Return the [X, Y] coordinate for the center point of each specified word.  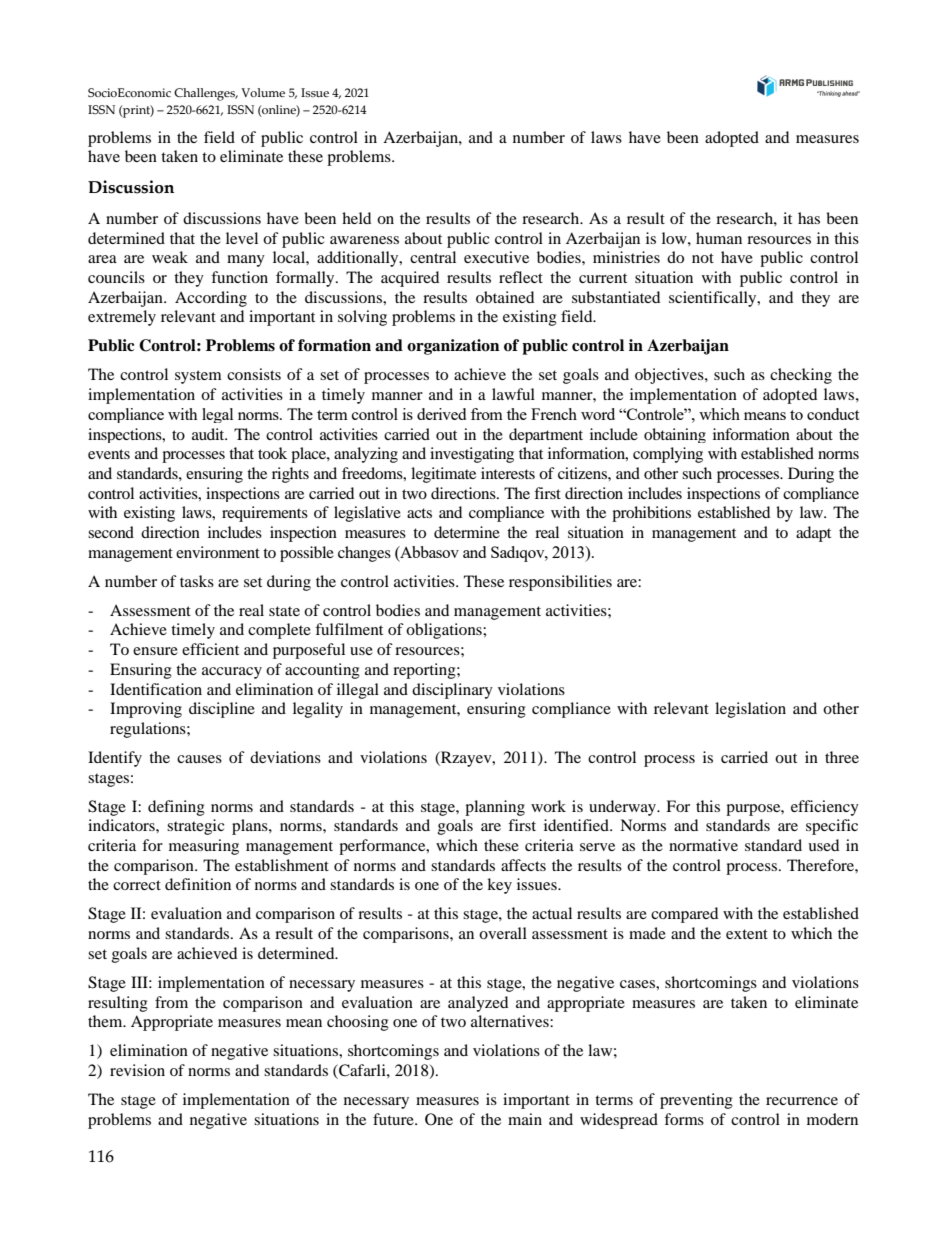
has [809, 218]
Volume [263, 92]
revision [137, 1070]
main [525, 1119]
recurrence [802, 1101]
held [356, 218]
